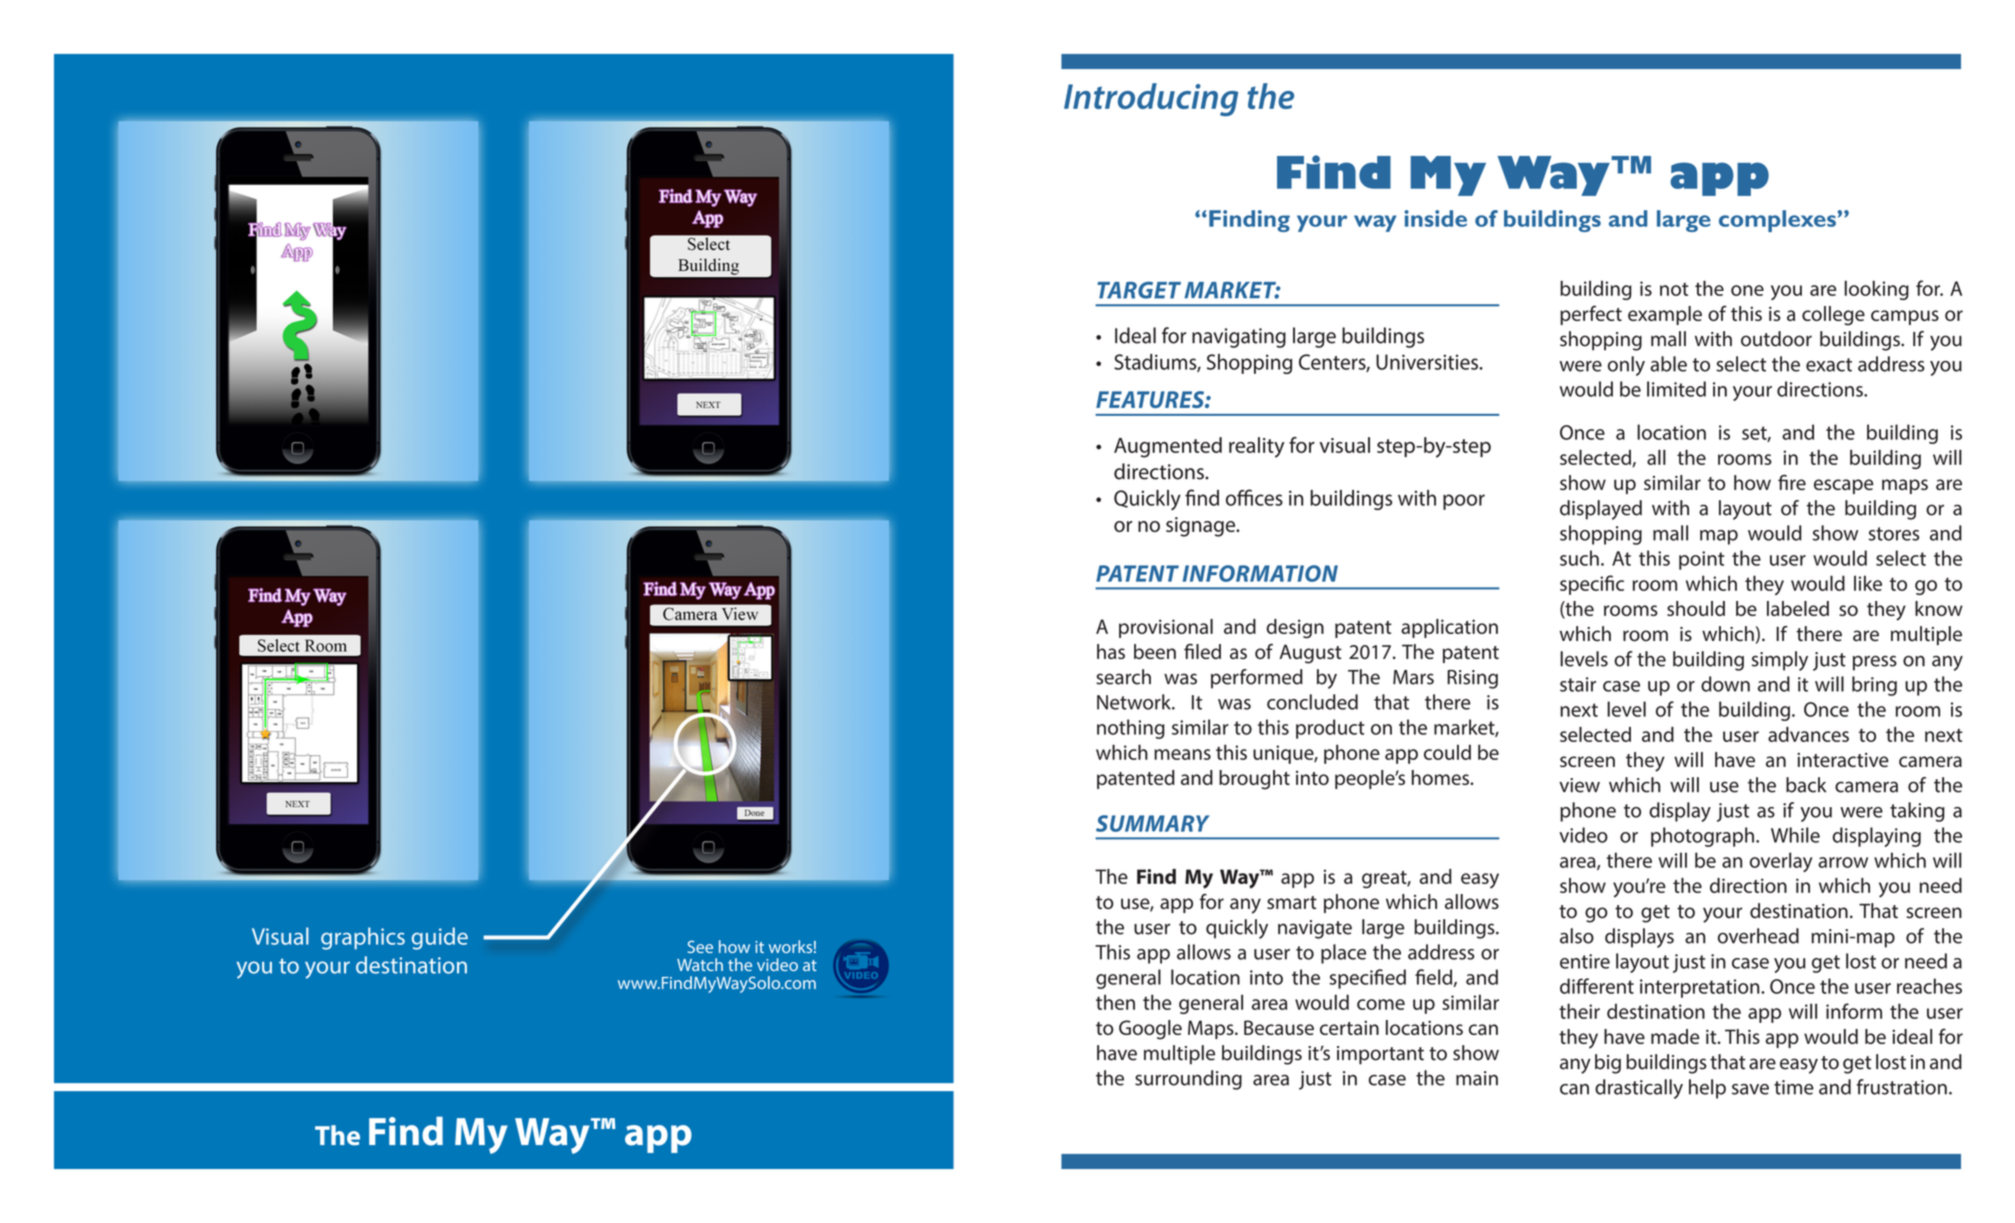 Image resolution: width=2015 pixels, height=1223 pixels. Describe the element at coordinates (1792, 482) in the image. I see `fire` at that location.
